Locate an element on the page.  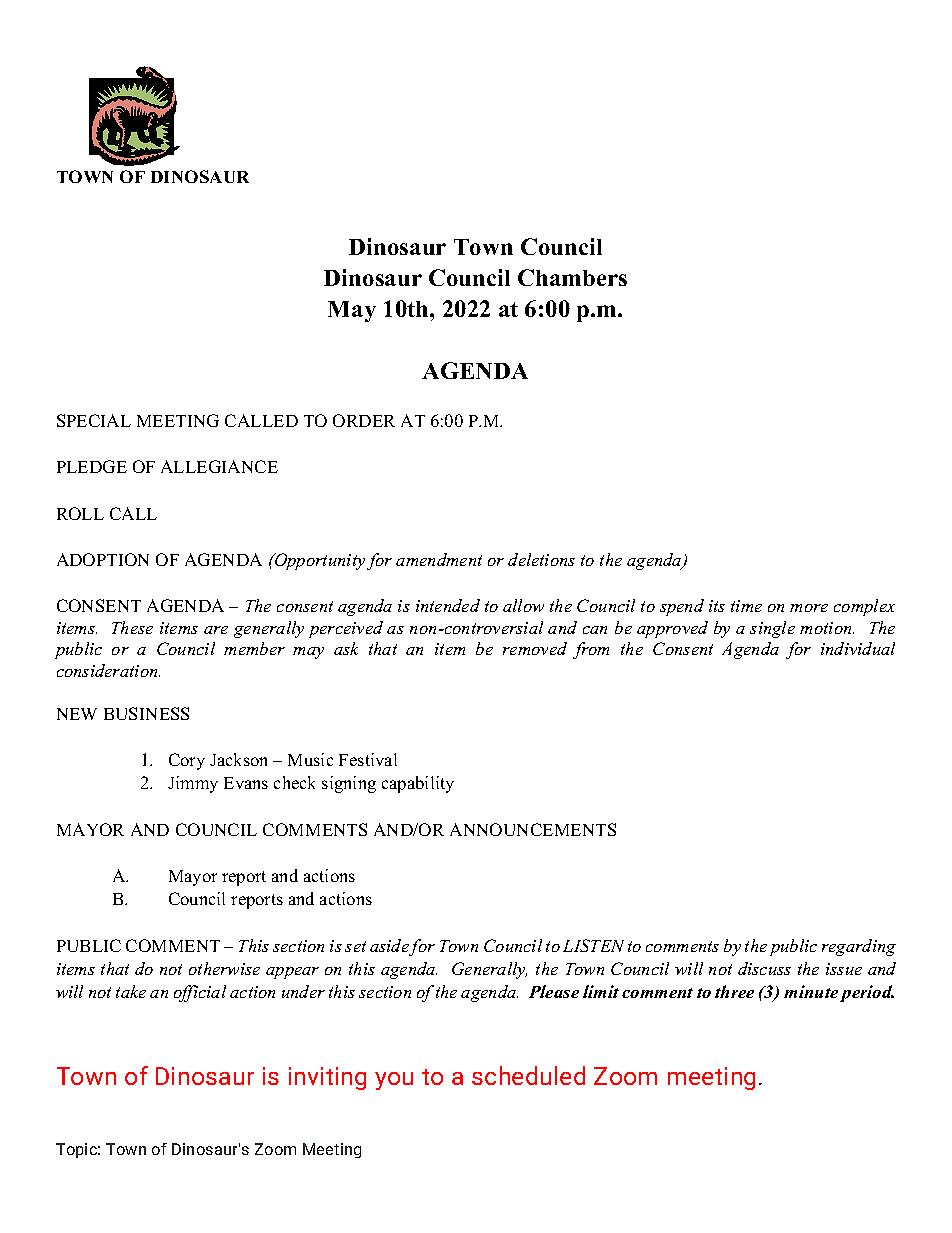
official is located at coordinates (200, 993).
